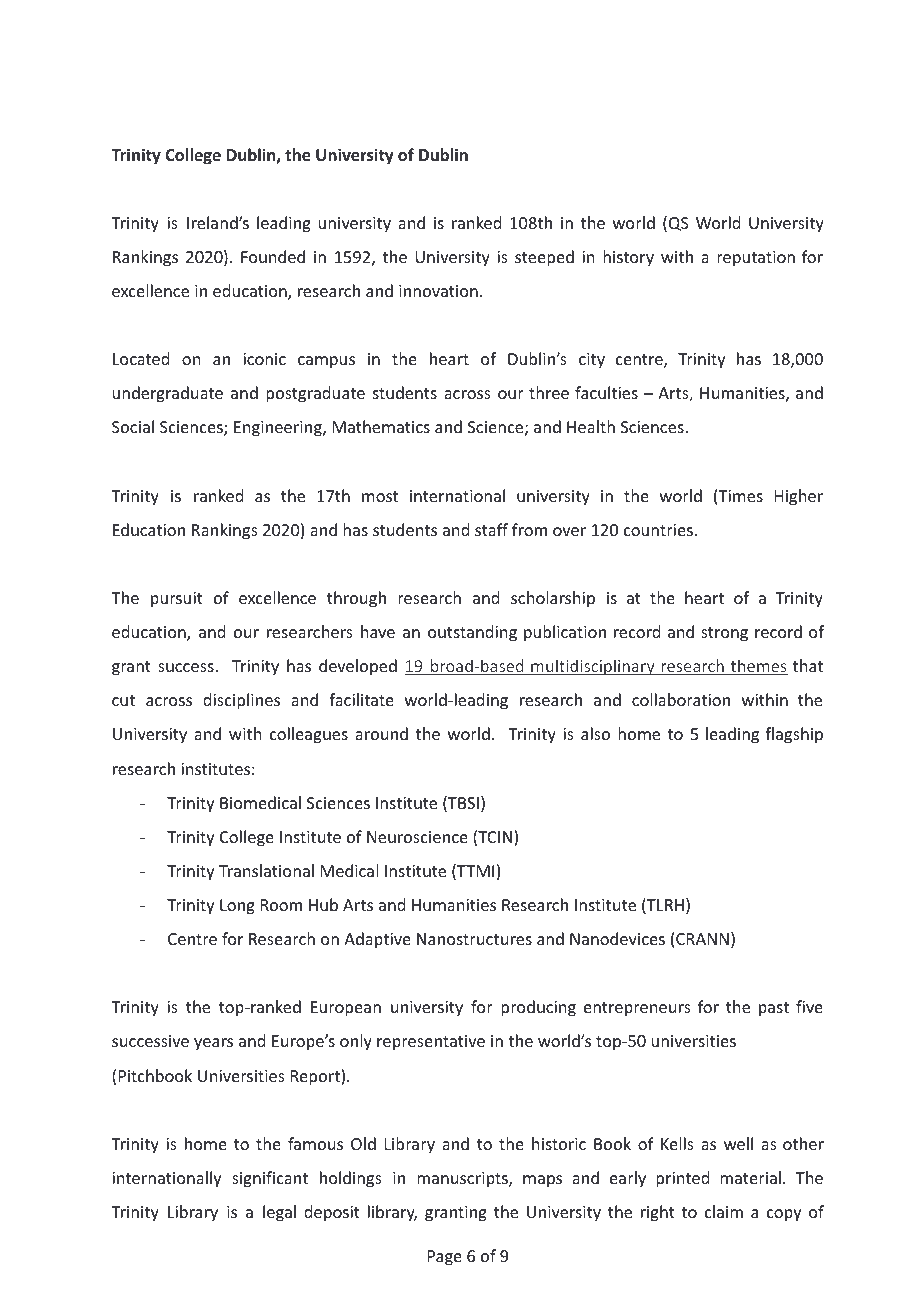 Image resolution: width=924 pixels, height=1307 pixels. I want to click on Founded, so click(273, 256).
